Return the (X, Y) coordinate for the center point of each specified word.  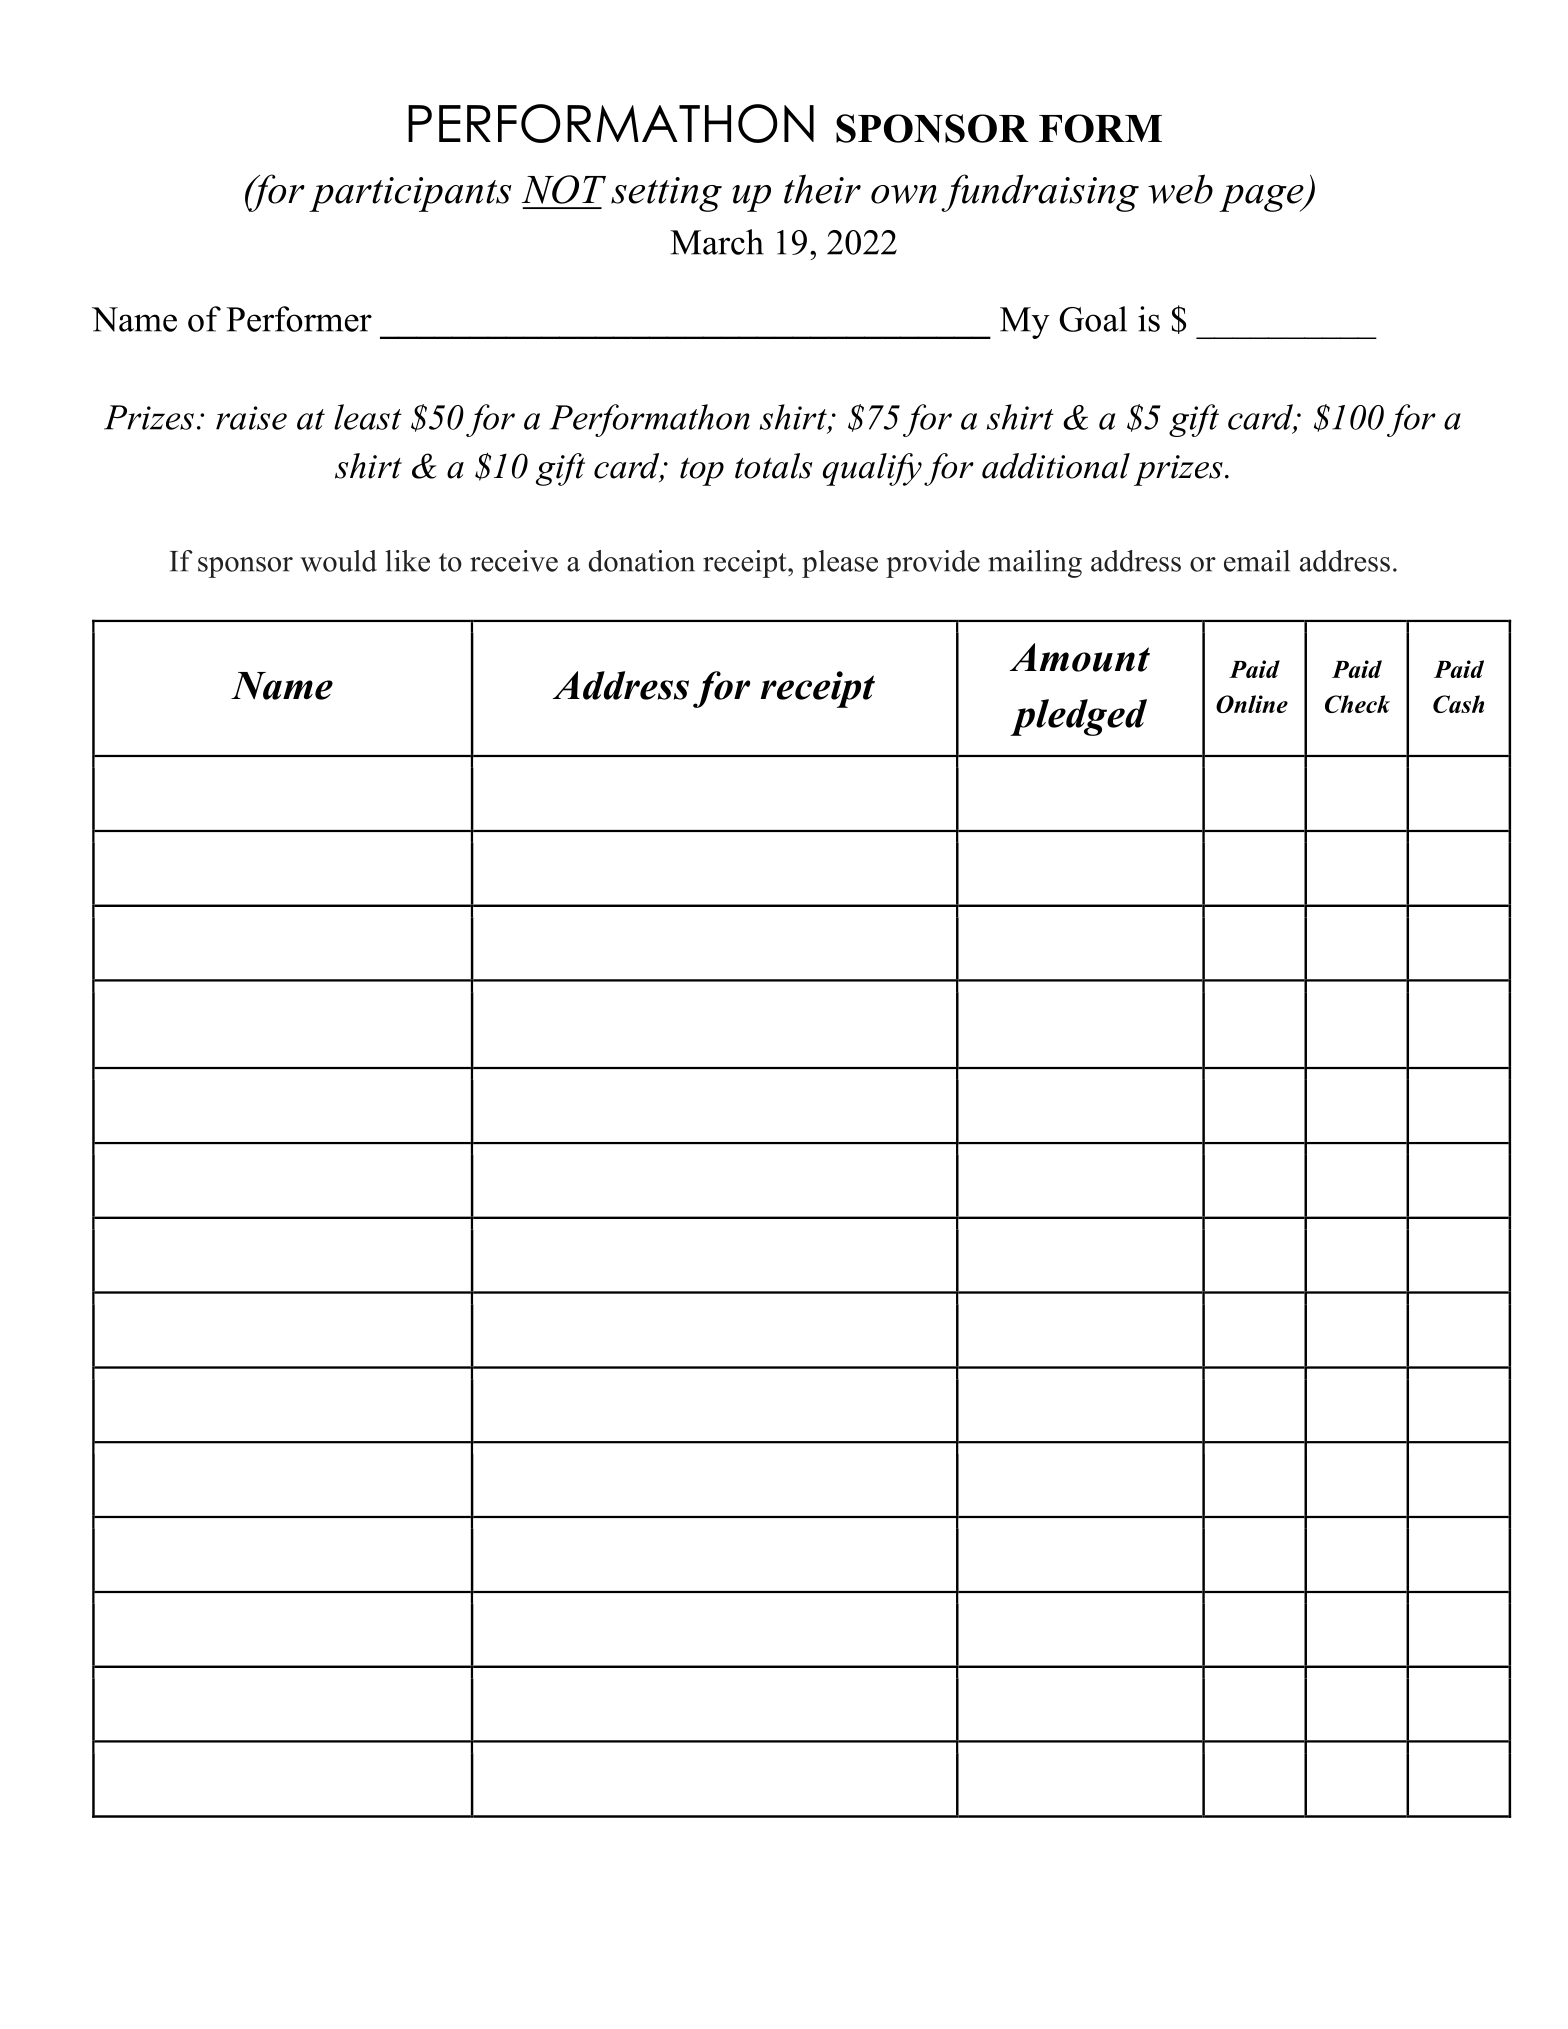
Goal (1093, 319)
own (904, 194)
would (338, 561)
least (368, 417)
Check (1357, 704)
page (1262, 198)
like (407, 561)
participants (410, 194)
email (1257, 561)
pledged (1078, 717)
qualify (872, 469)
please (840, 564)
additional (1056, 466)
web (1180, 189)
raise (251, 418)
